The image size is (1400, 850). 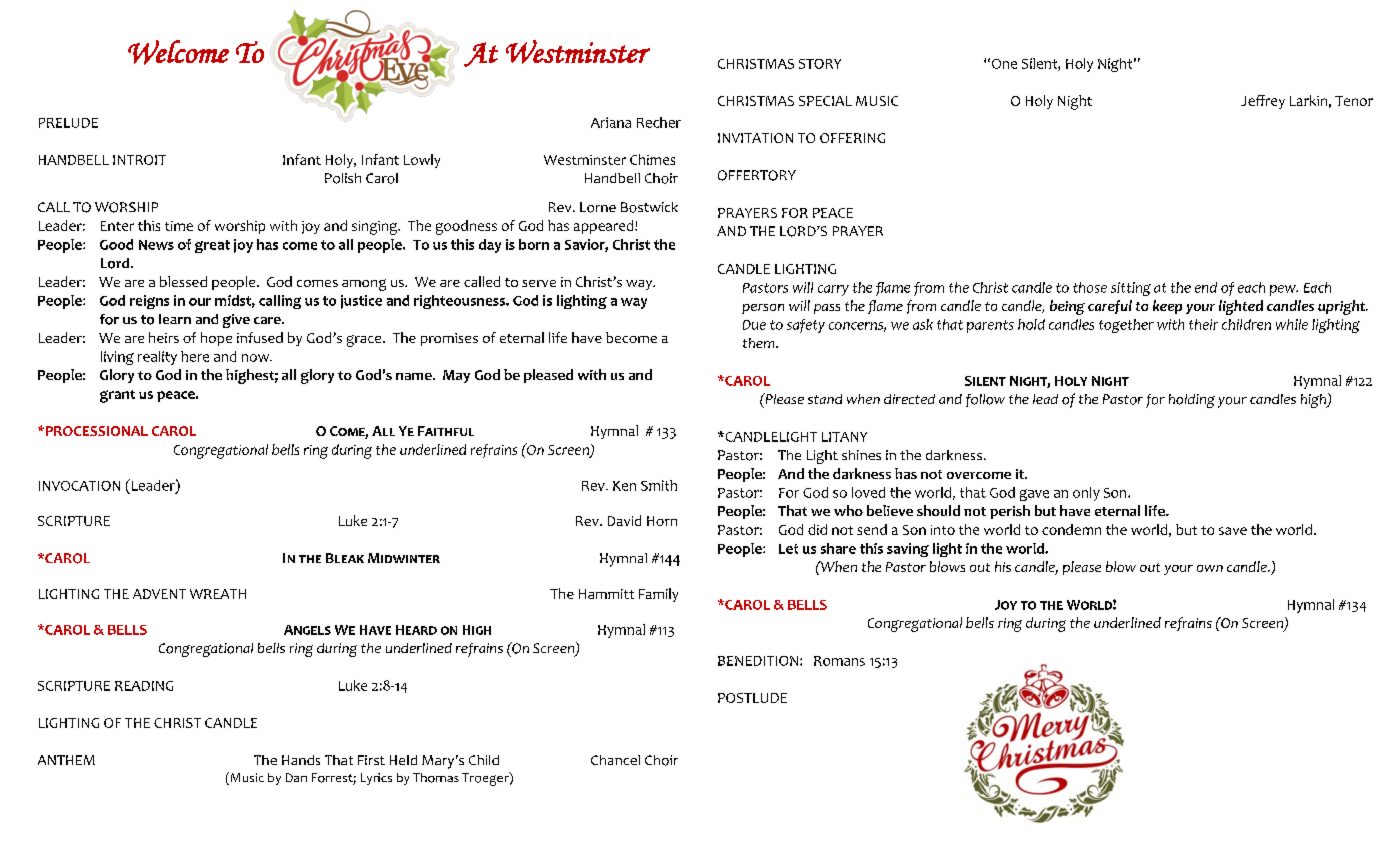 I want to click on SPECIAL, so click(x=825, y=101).
